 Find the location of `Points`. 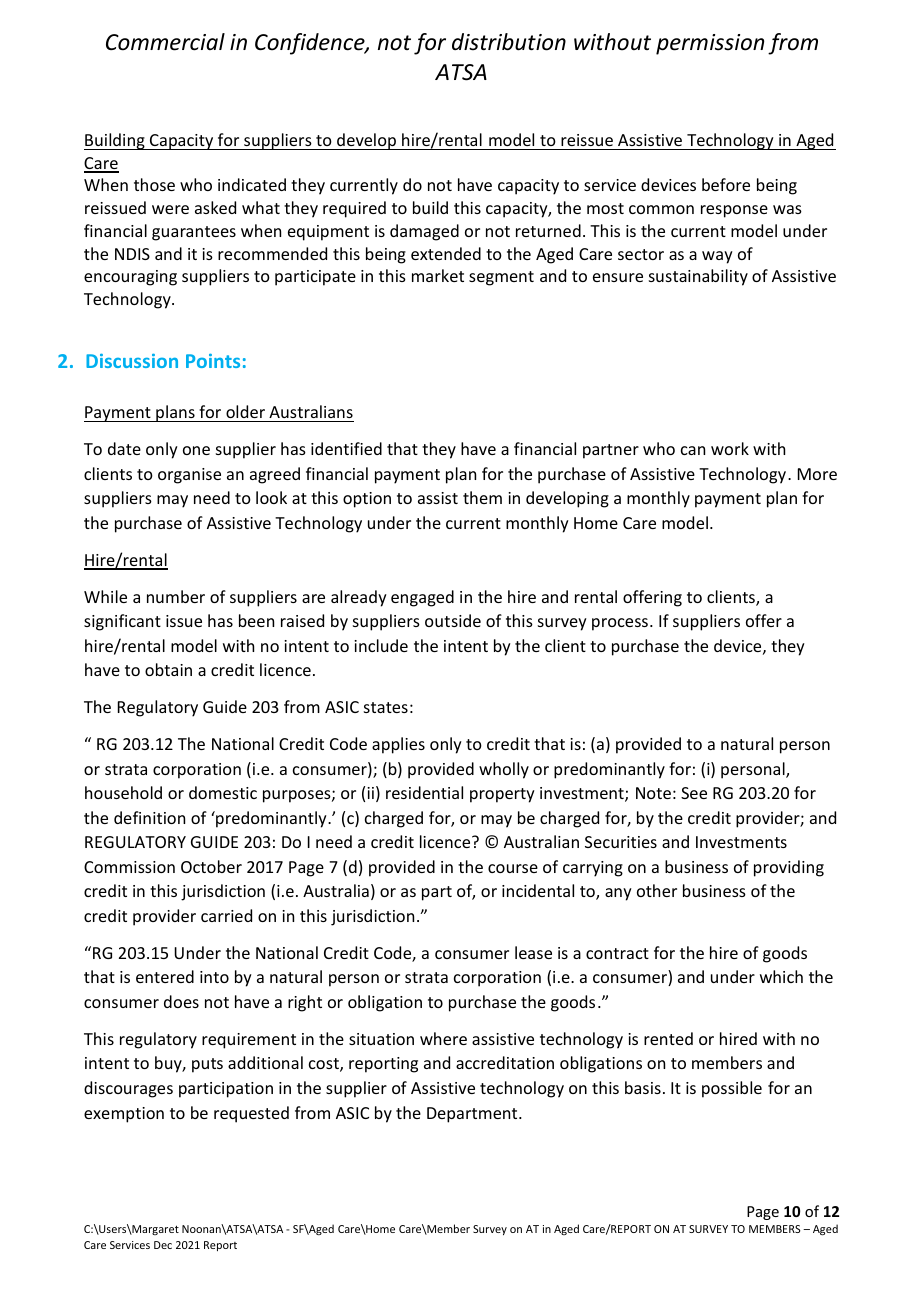

Points is located at coordinates (213, 361).
